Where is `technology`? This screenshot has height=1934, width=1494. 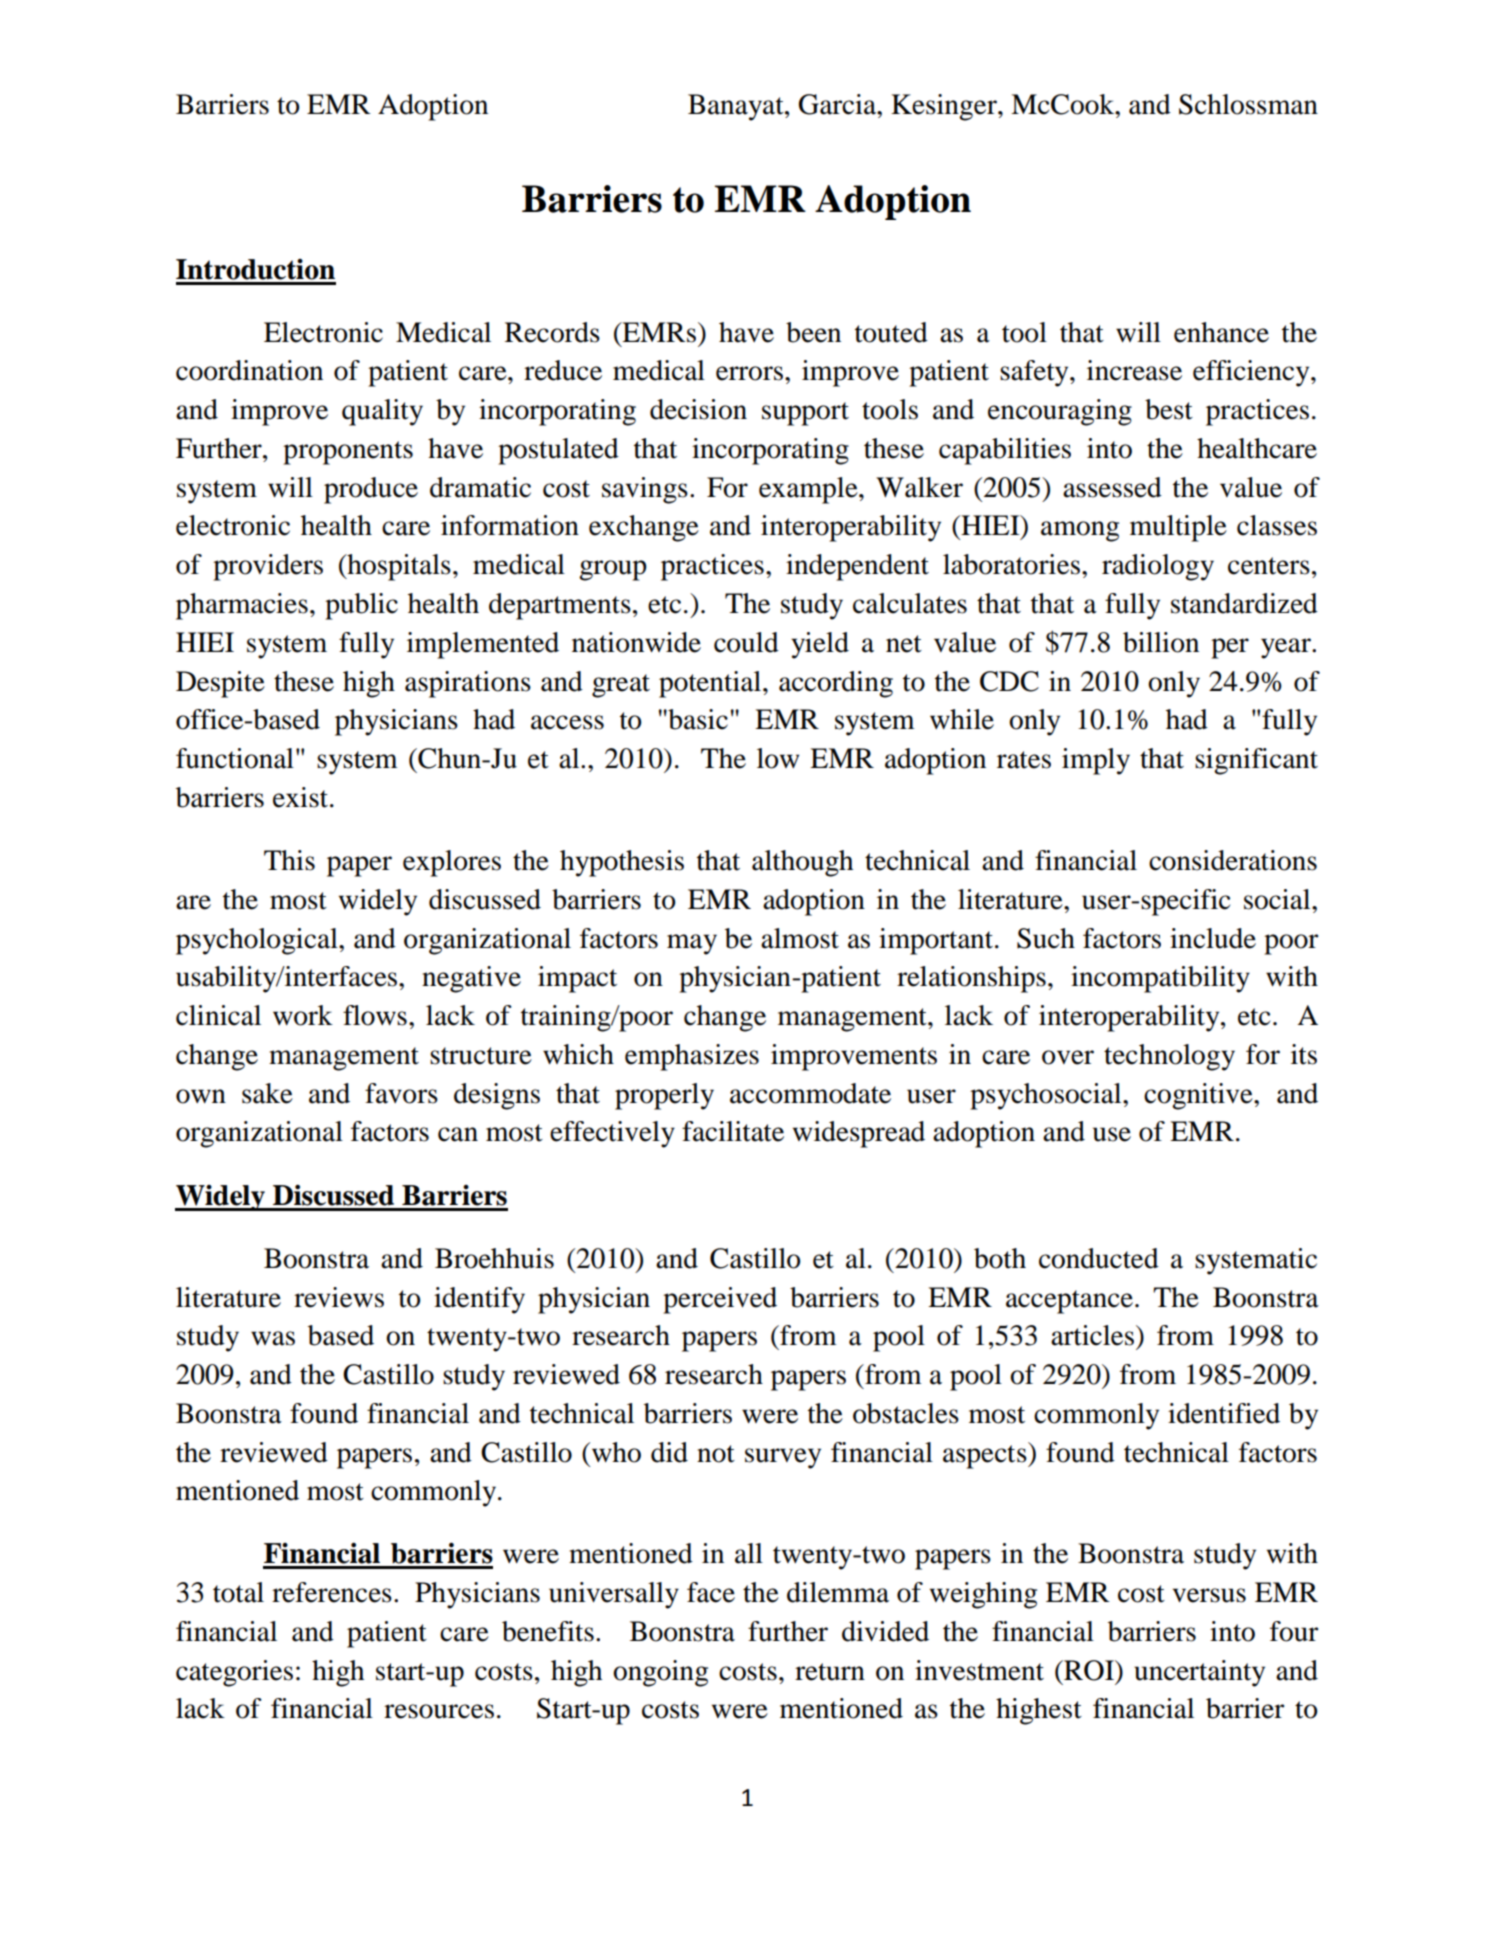 technology is located at coordinates (1169, 1057).
